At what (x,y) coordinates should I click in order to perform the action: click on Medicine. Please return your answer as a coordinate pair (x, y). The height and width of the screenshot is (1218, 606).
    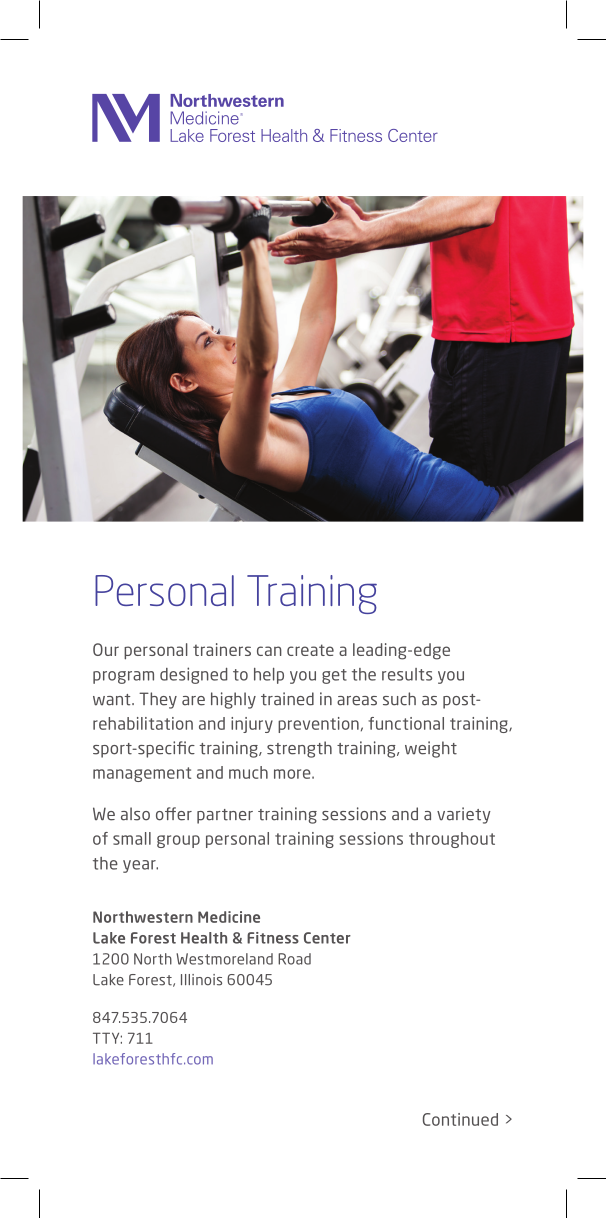
    Looking at the image, I should click on (229, 917).
